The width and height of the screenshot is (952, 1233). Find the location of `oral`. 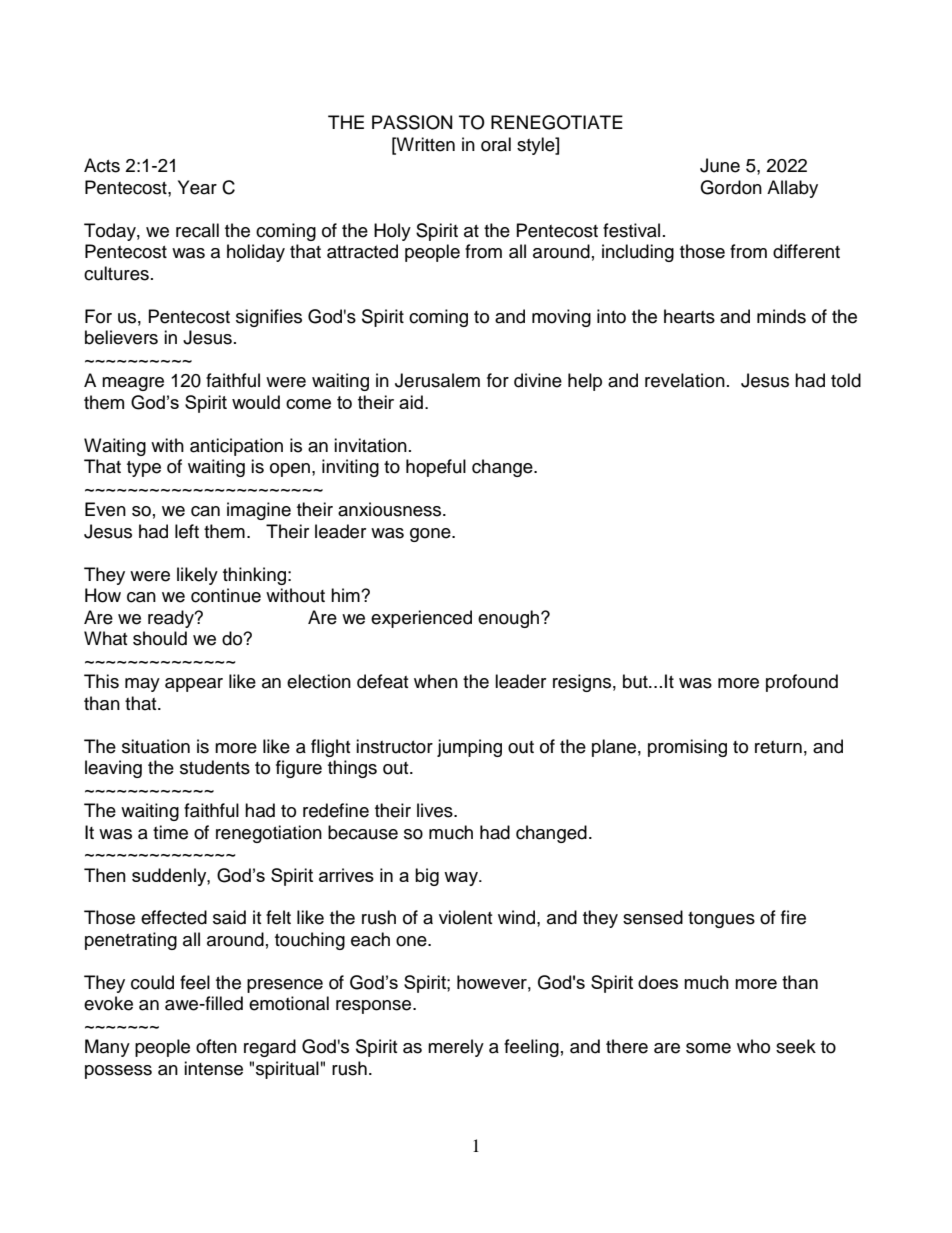

oral is located at coordinates (496, 144).
